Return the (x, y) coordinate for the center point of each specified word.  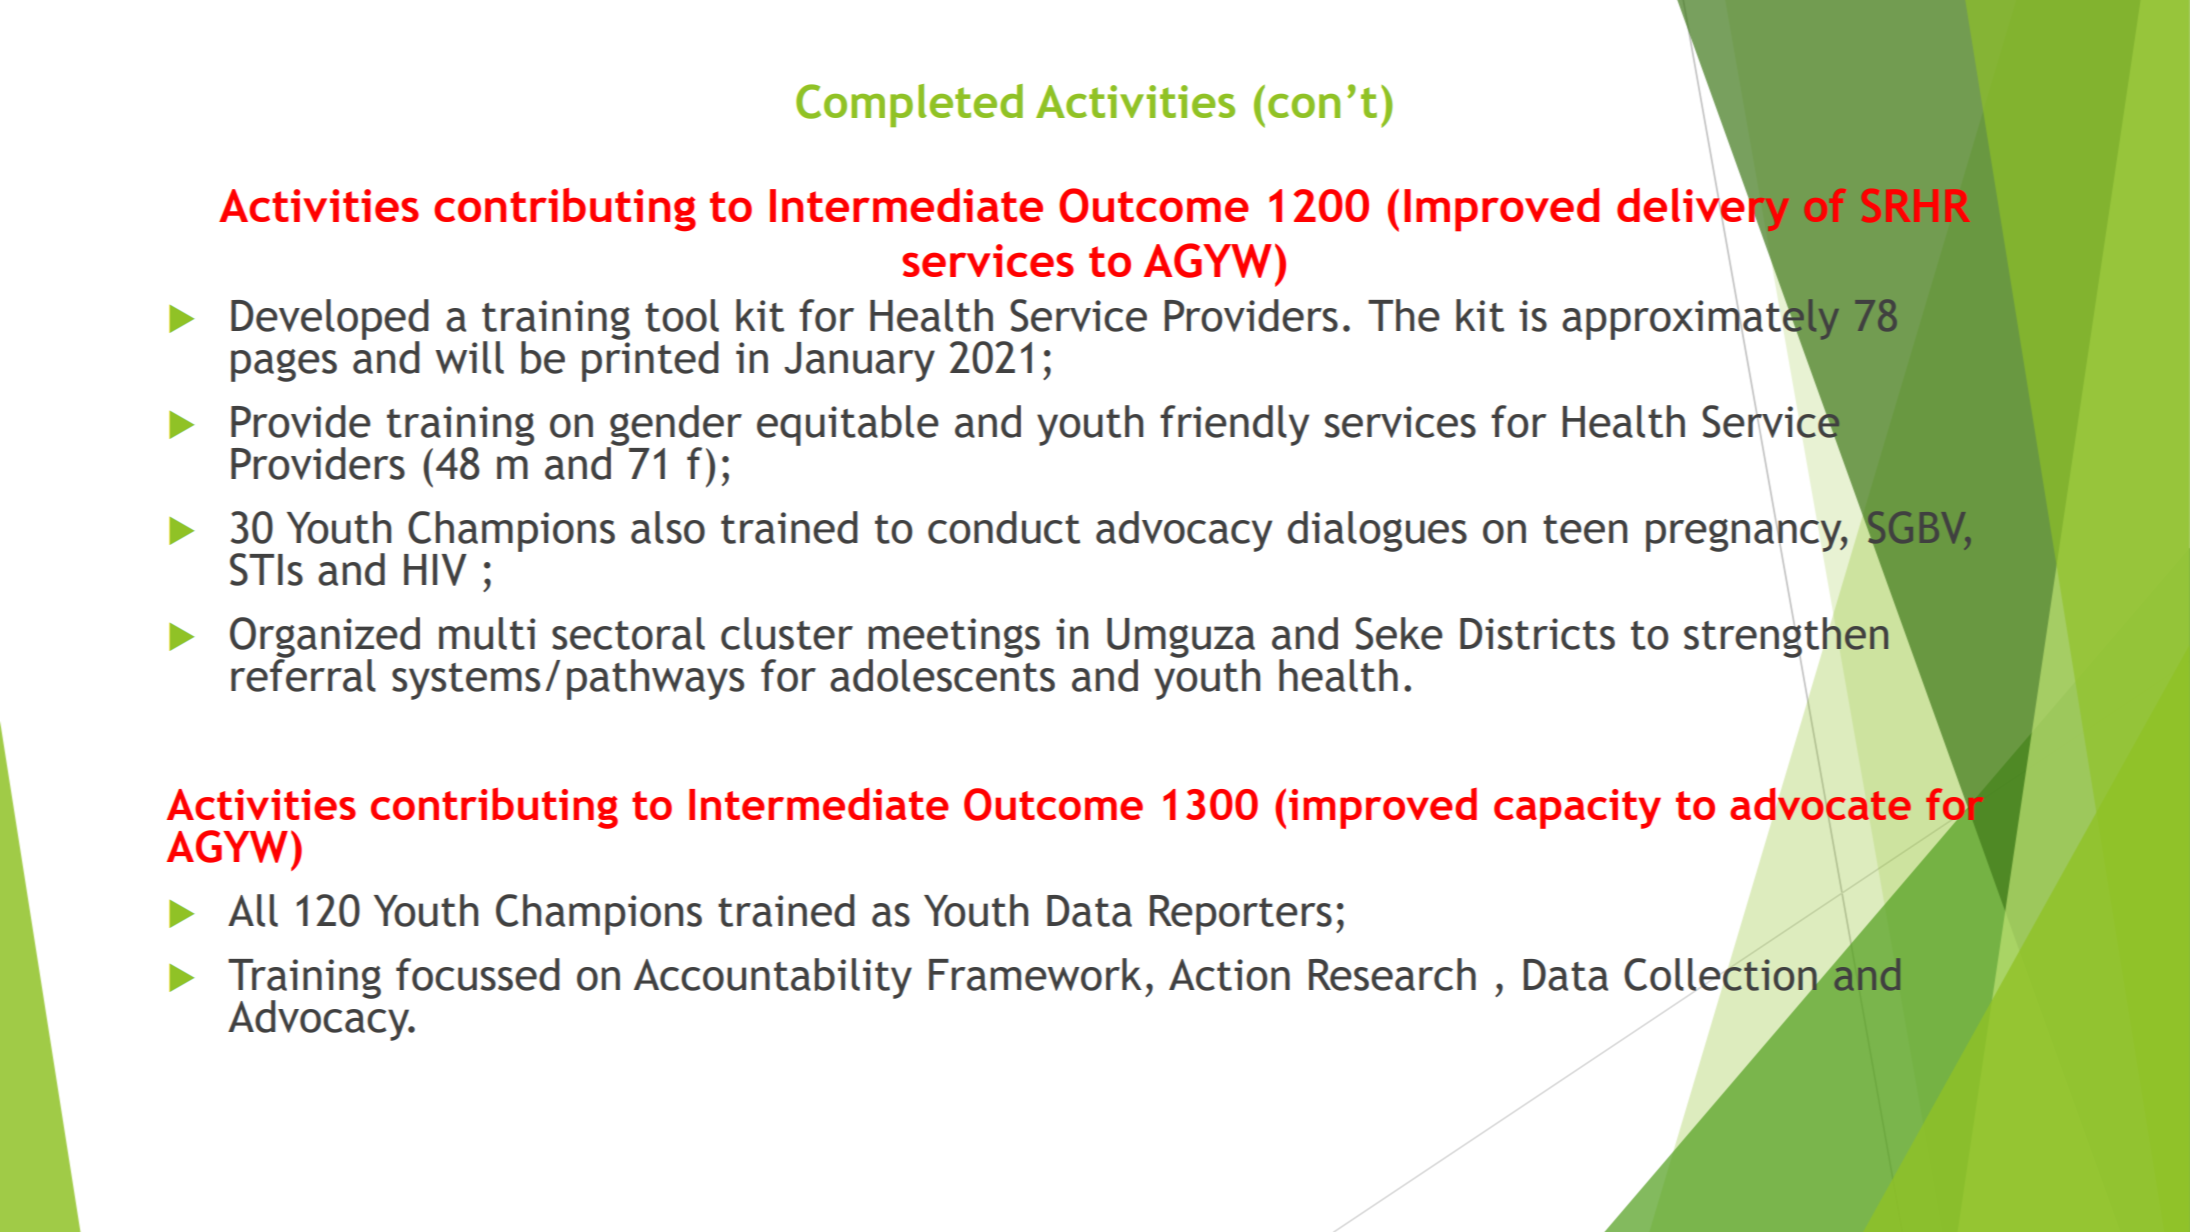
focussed (478, 974)
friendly (1234, 425)
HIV (435, 570)
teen (1585, 529)
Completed (909, 105)
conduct (1004, 527)
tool (682, 315)
